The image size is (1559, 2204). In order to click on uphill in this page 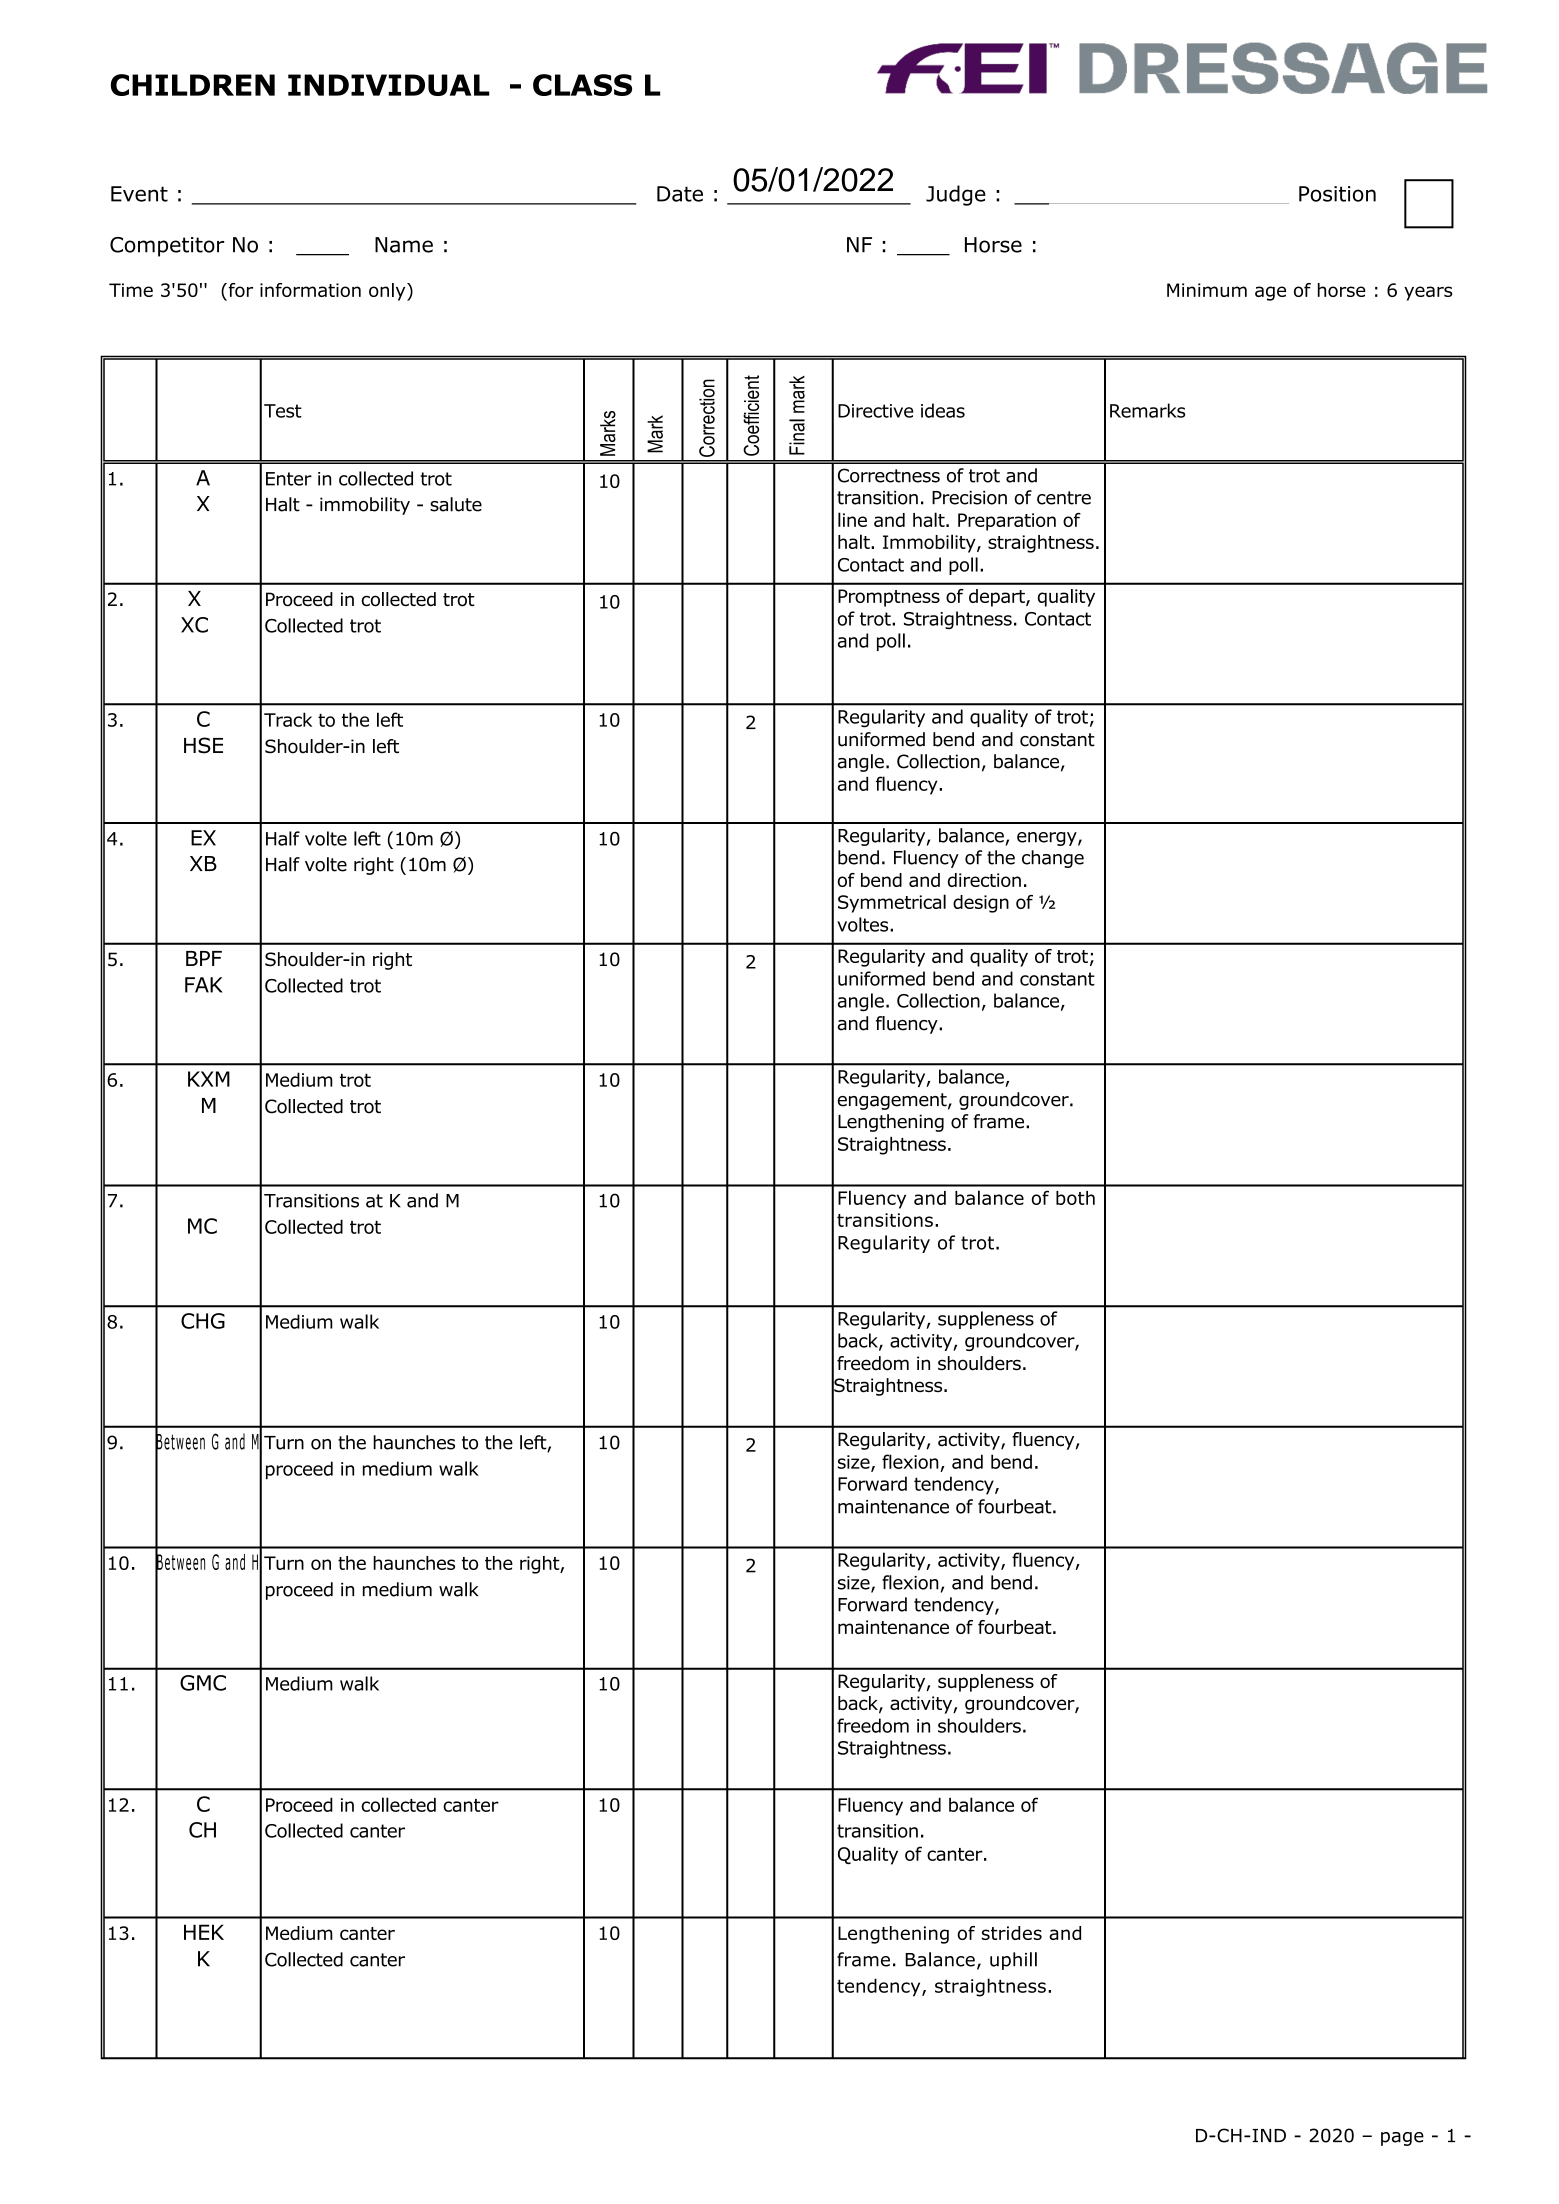, I will do `click(1013, 1961)`.
